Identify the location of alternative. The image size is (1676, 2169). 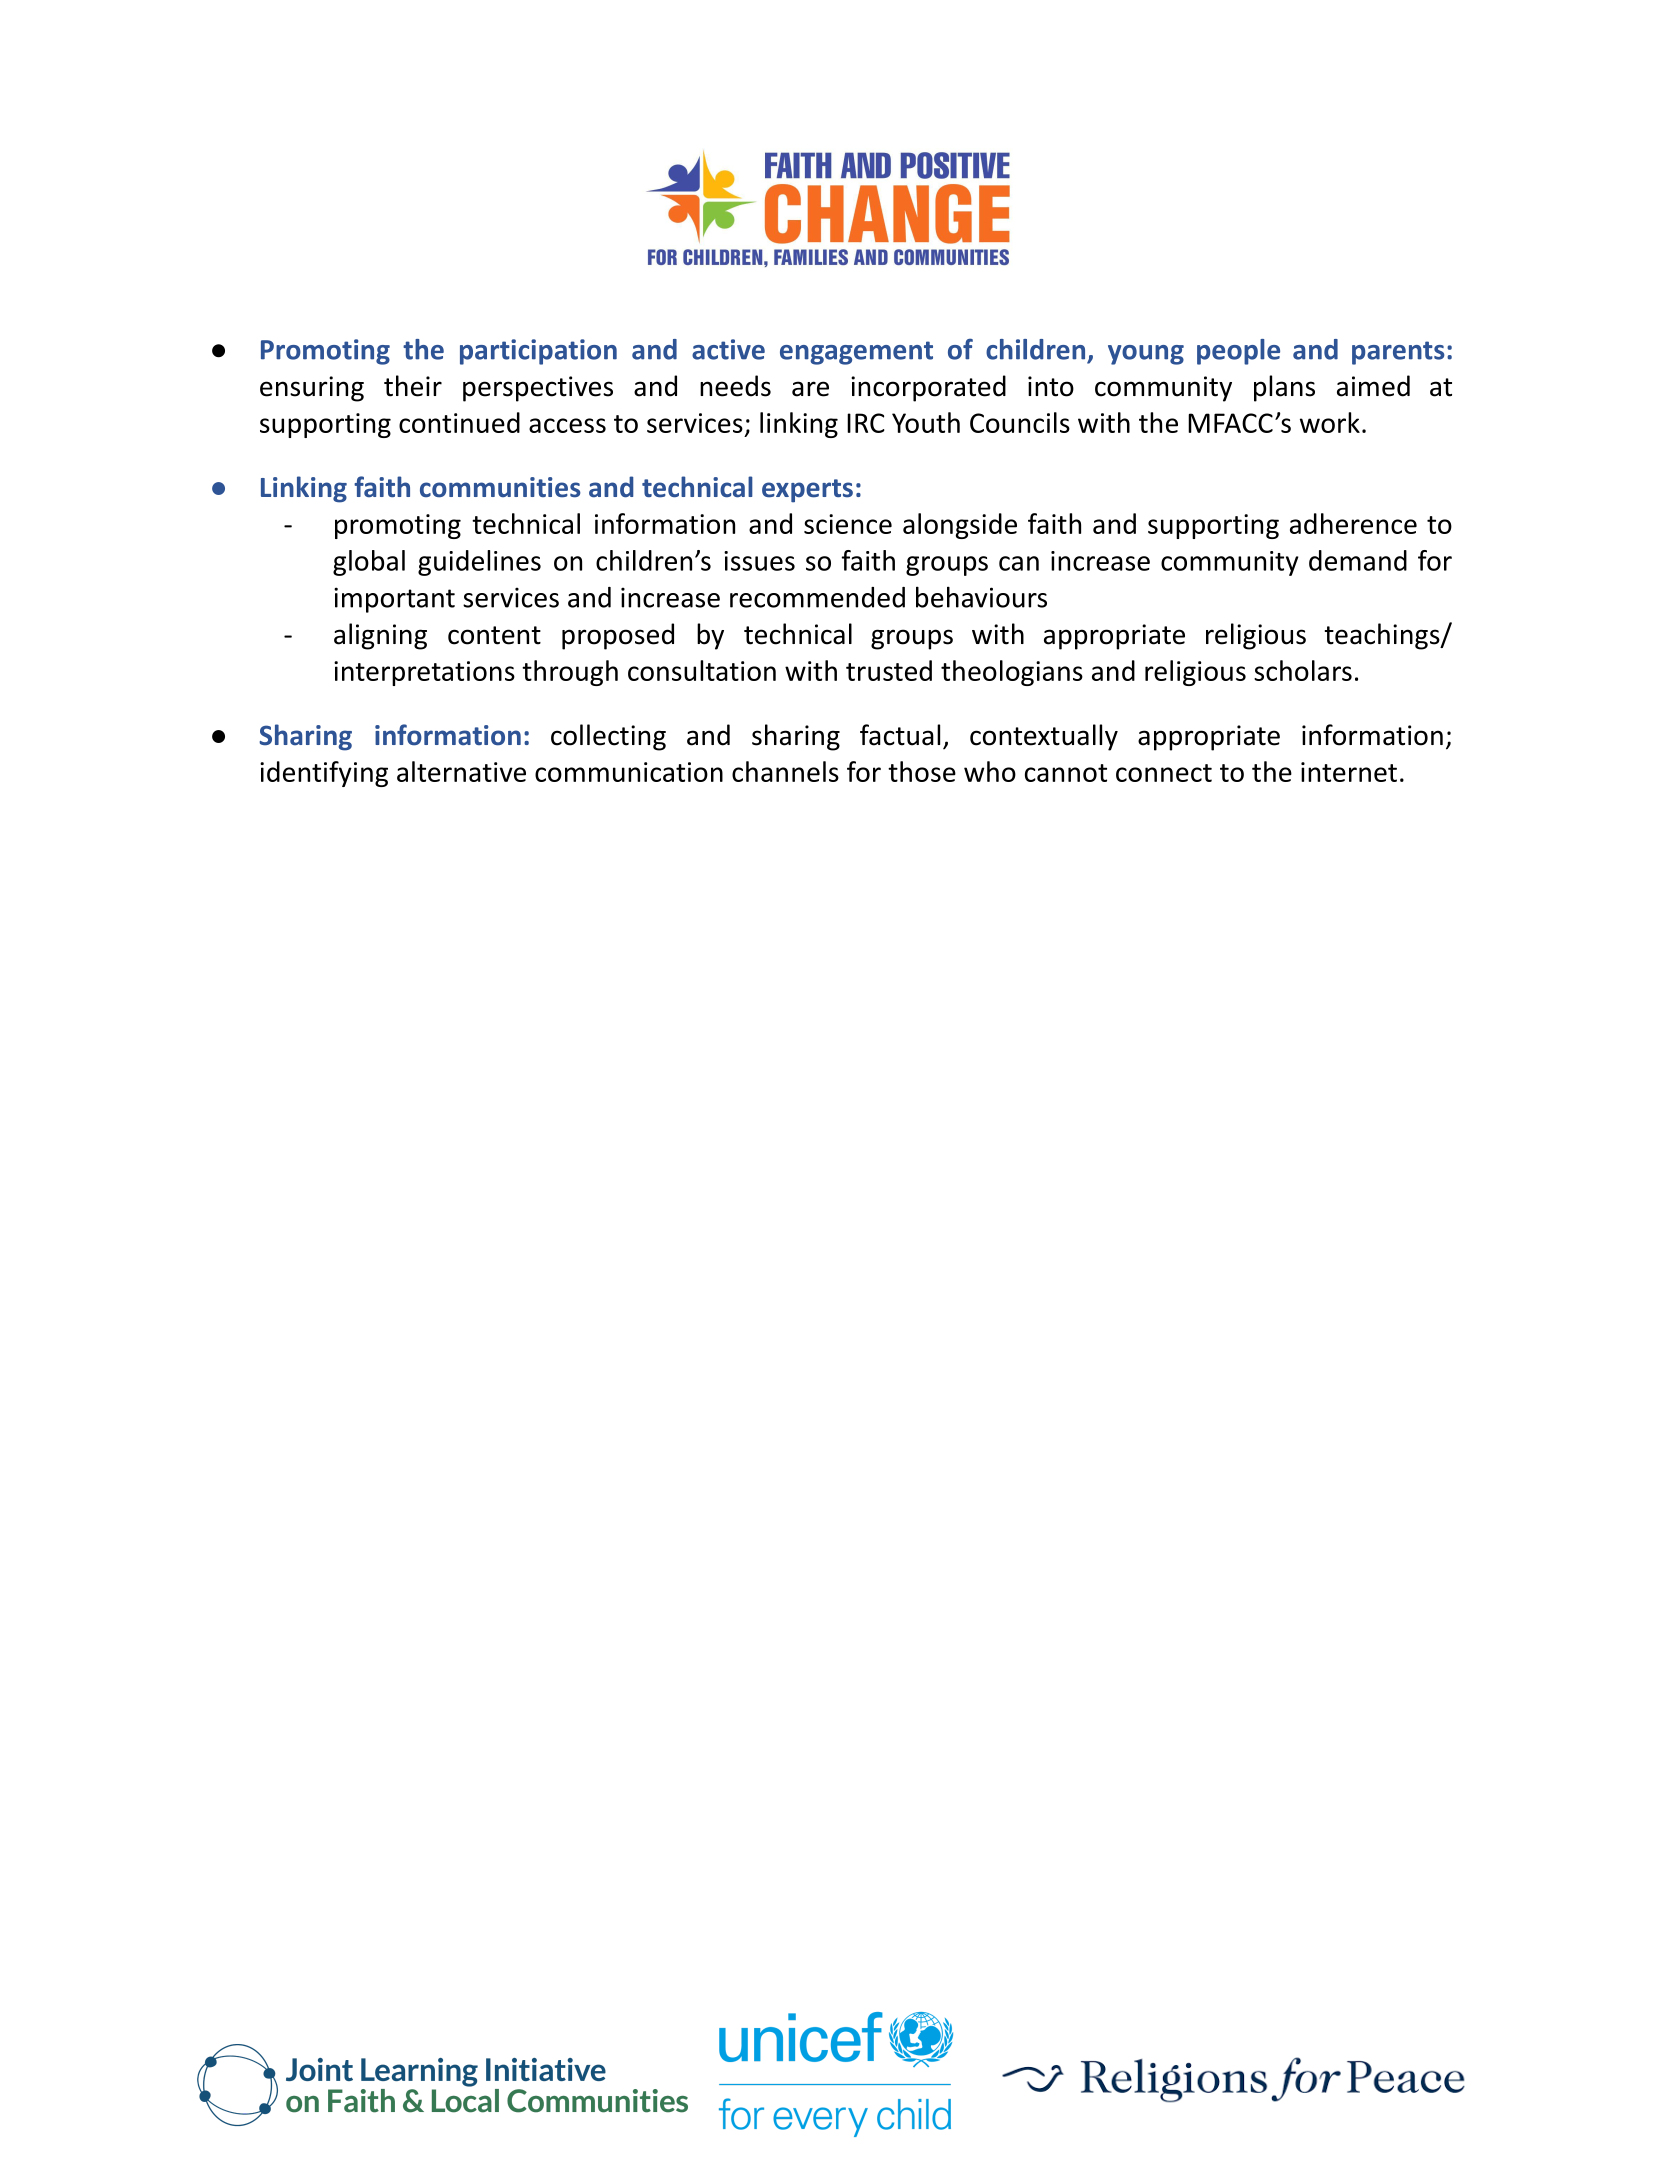
(461, 771).
